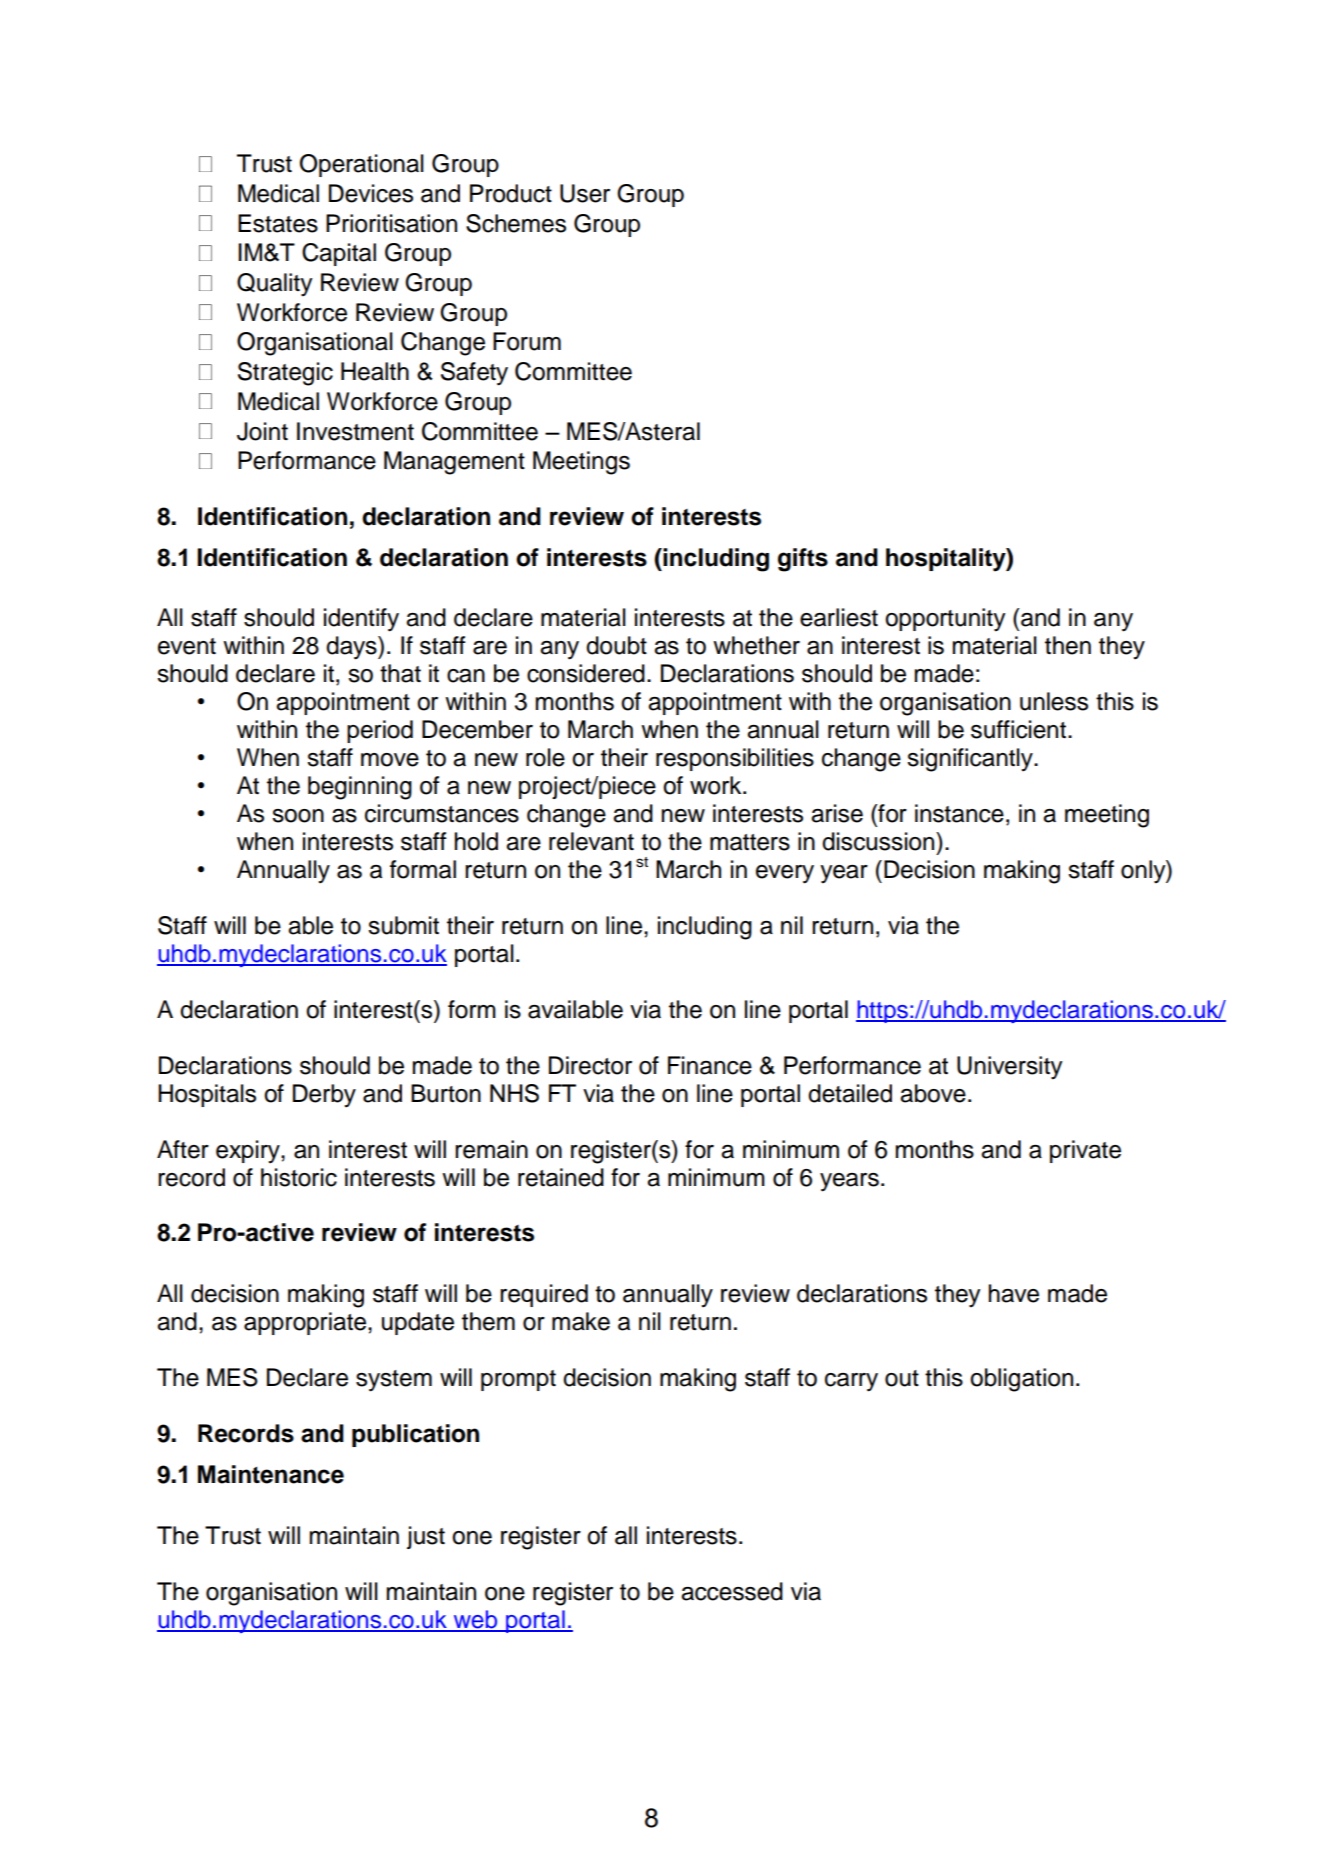 This page has width=1317, height=1865. What do you see at coordinates (352, 648) in the page?
I see `days` at bounding box center [352, 648].
